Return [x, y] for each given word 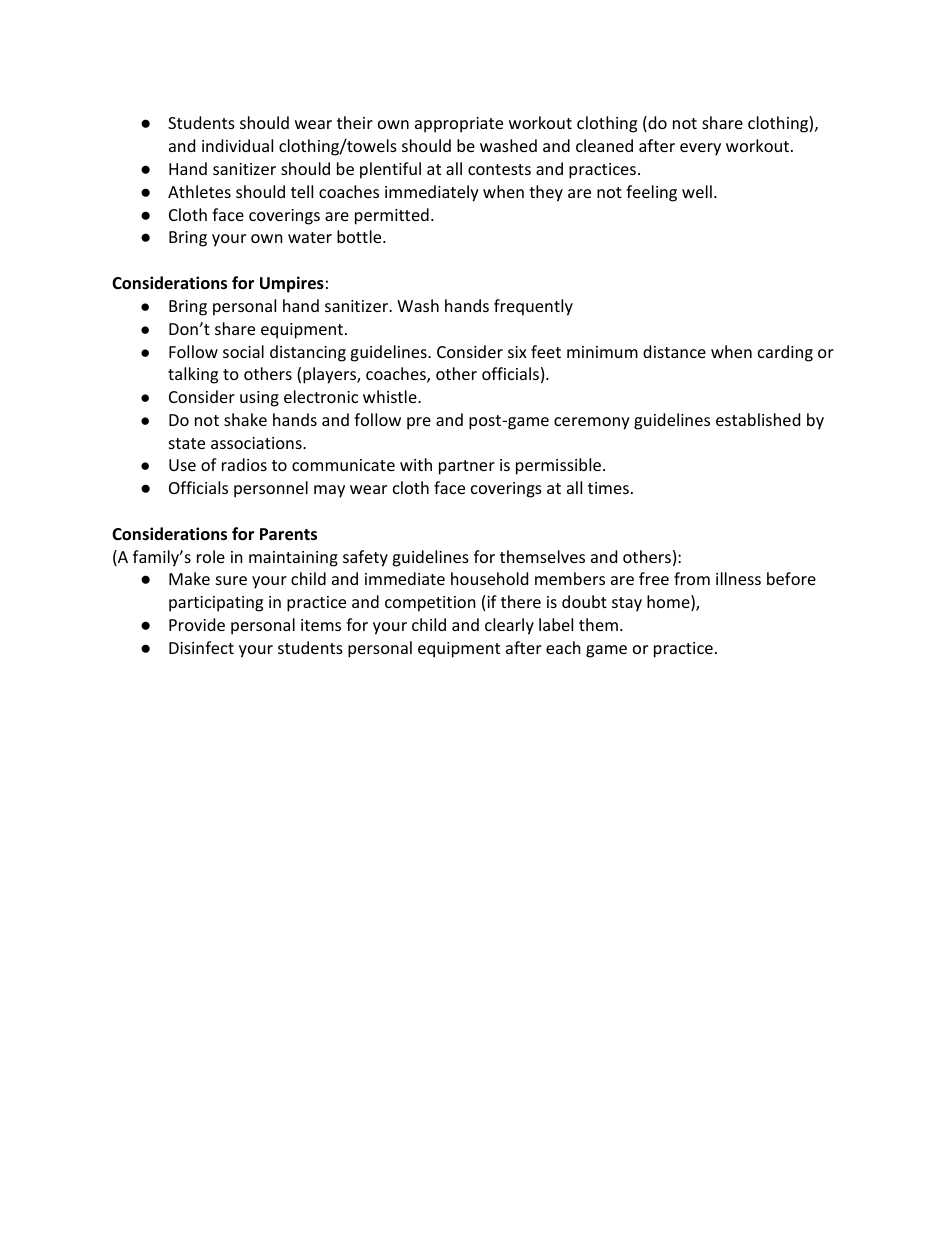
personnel [271, 489]
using [259, 399]
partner [467, 467]
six [517, 352]
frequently [533, 307]
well [697, 191]
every [700, 149]
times [608, 488]
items [321, 625]
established [758, 419]
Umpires [292, 284]
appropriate [459, 125]
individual [237, 145]
